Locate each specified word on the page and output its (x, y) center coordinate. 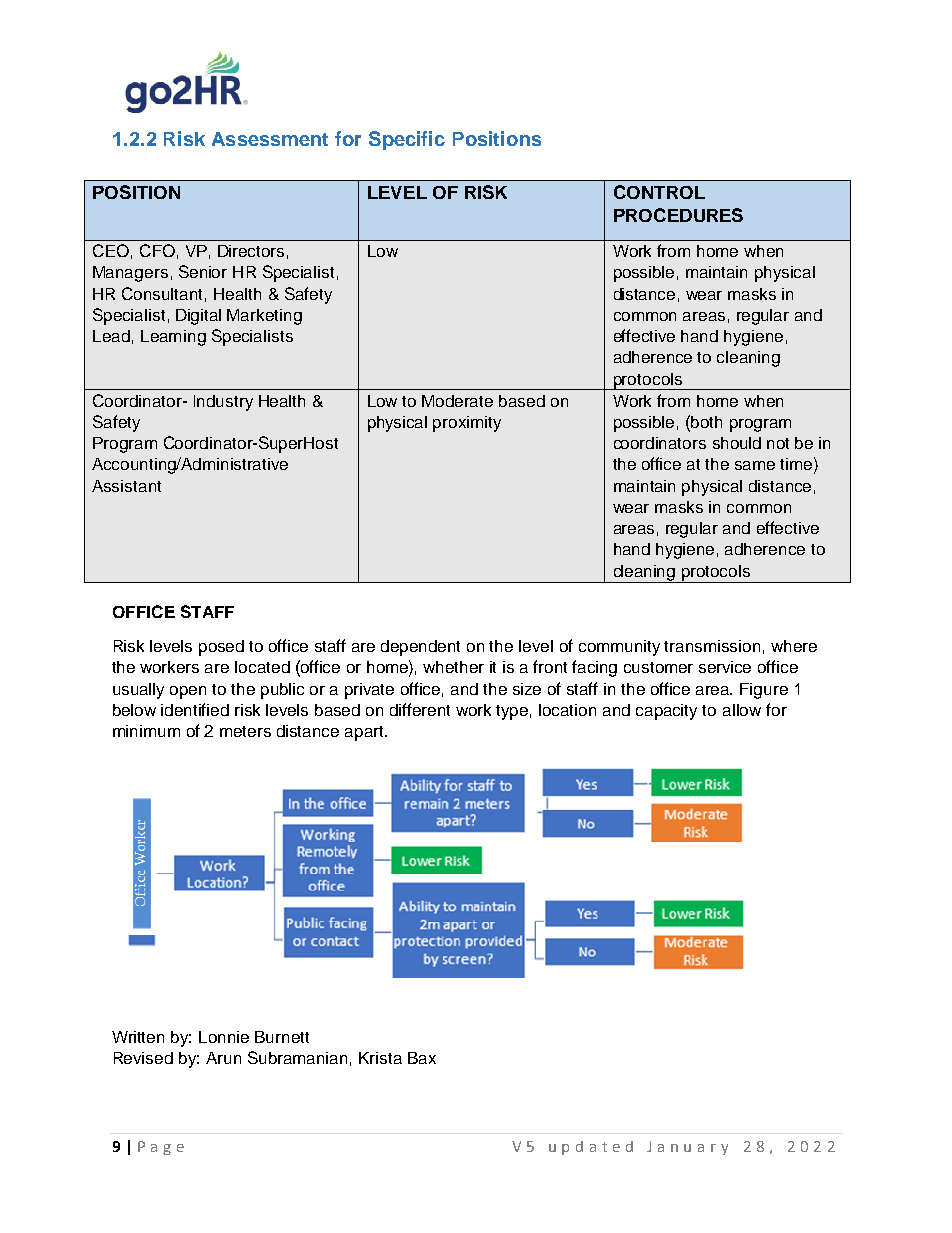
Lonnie (224, 1037)
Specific (407, 140)
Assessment (270, 139)
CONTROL (659, 192)
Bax (422, 1058)
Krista (380, 1058)
